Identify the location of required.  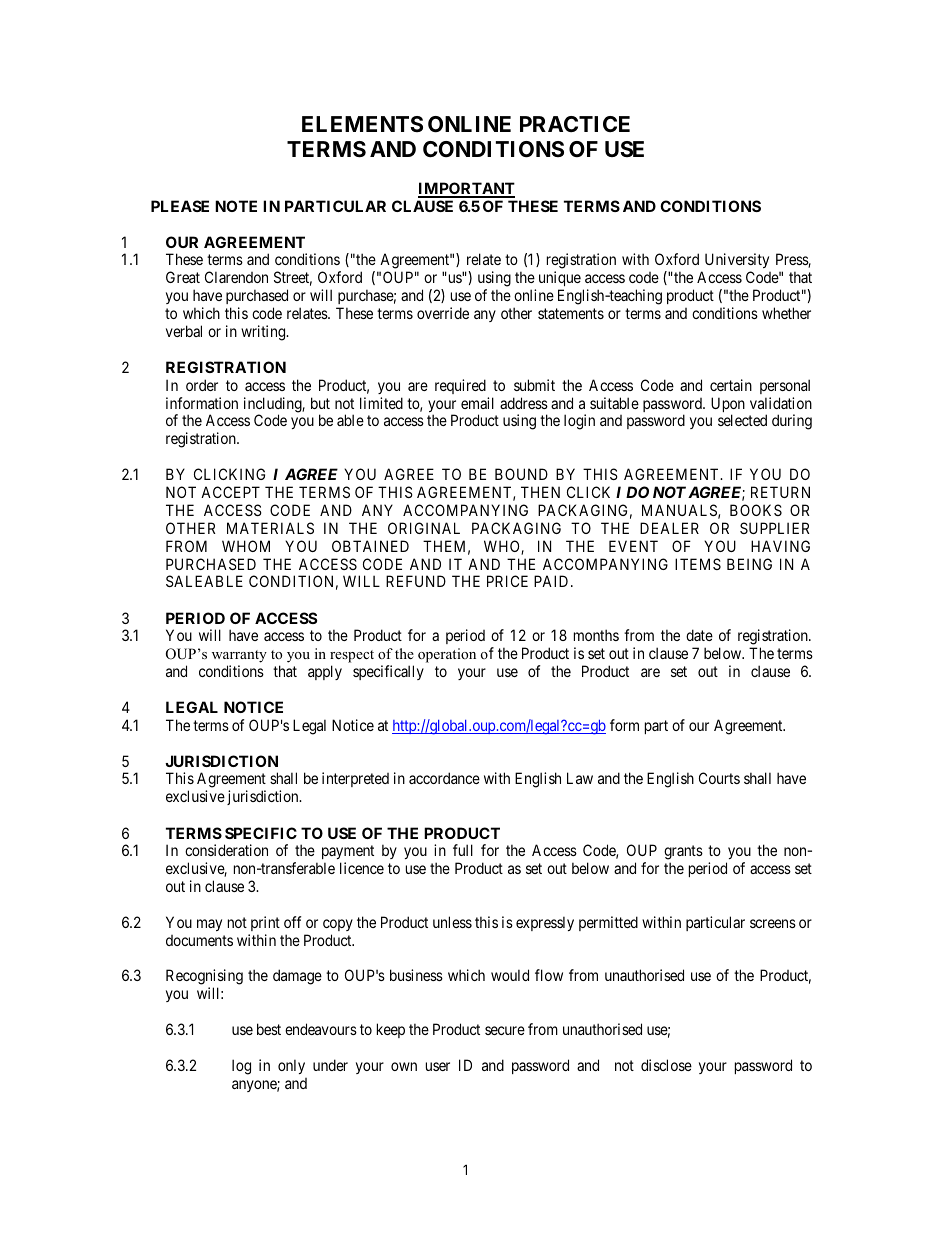
(460, 386).
